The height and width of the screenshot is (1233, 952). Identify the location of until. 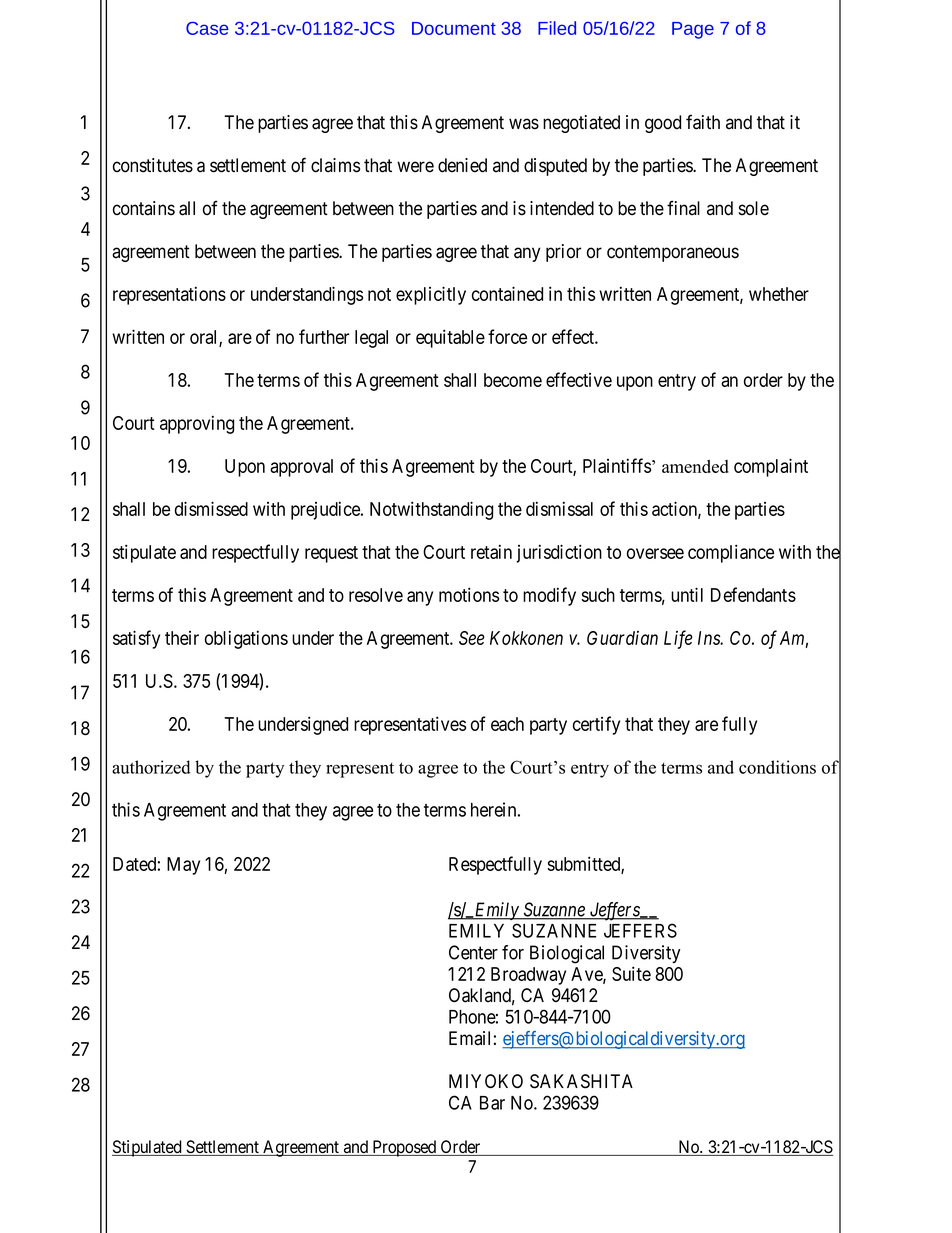
(687, 594).
